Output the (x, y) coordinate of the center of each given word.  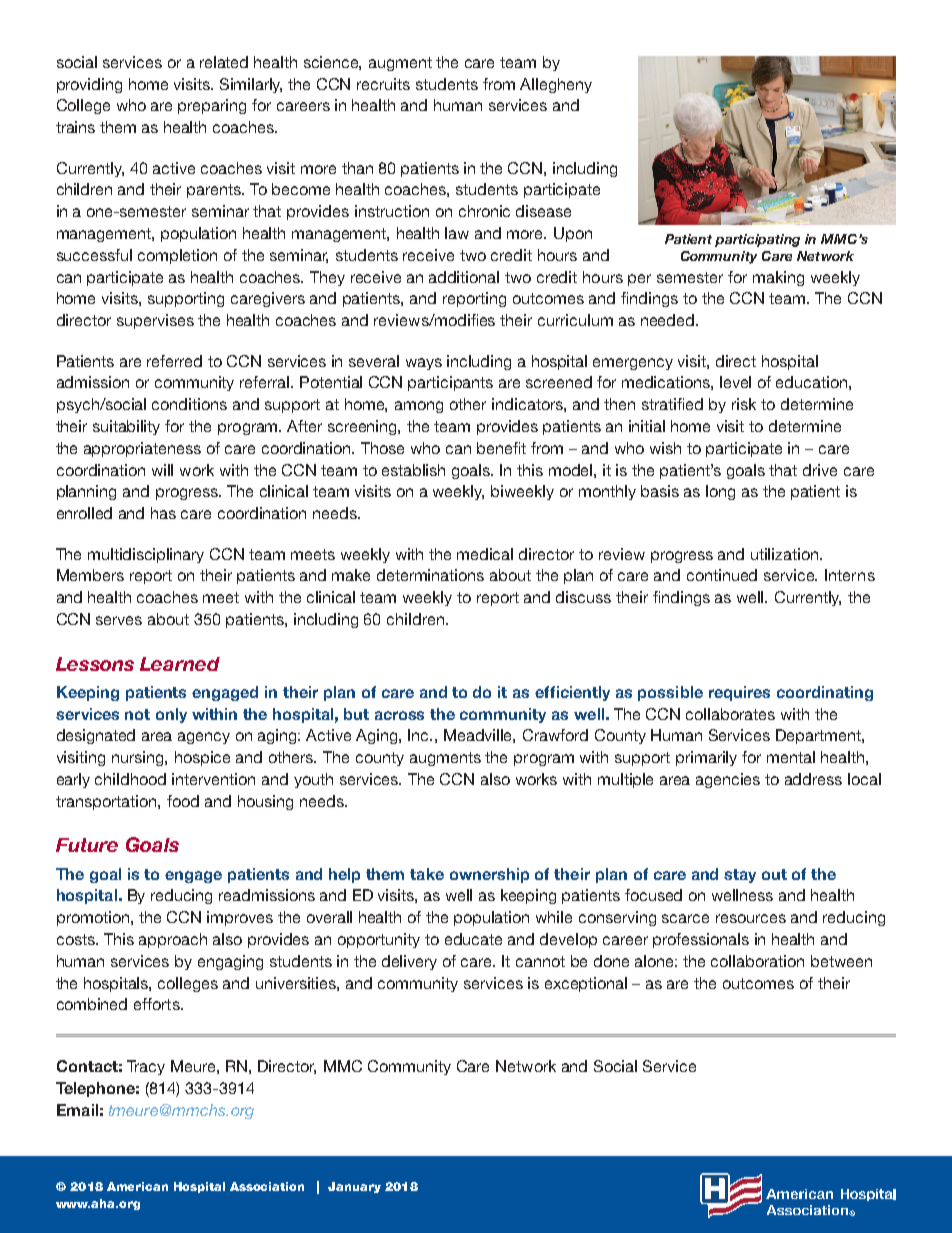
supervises (155, 321)
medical (485, 554)
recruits (383, 84)
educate (473, 939)
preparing (212, 106)
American (137, 1186)
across (399, 715)
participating (757, 240)
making (778, 278)
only (171, 715)
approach (173, 940)
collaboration (757, 961)
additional (464, 277)
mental (791, 757)
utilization (786, 554)
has (163, 513)
